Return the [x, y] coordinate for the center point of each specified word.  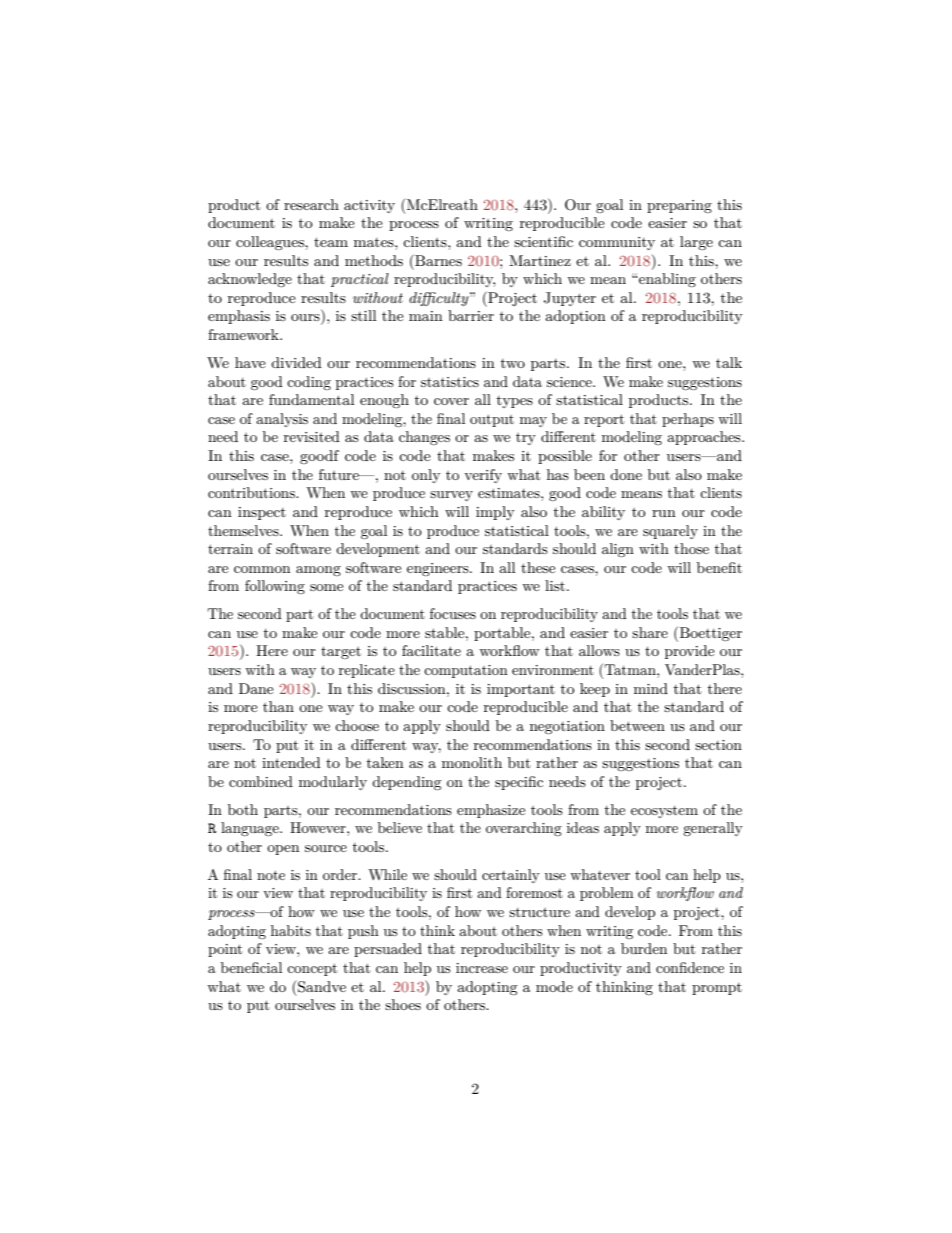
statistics [450, 382]
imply [495, 513]
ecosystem [664, 812]
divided [296, 362]
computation [466, 671]
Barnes [437, 260]
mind [651, 688]
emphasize [491, 811]
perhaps [688, 420]
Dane [256, 688]
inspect [262, 513]
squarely [670, 532]
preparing [679, 206]
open [283, 850]
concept [312, 969]
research [311, 204]
